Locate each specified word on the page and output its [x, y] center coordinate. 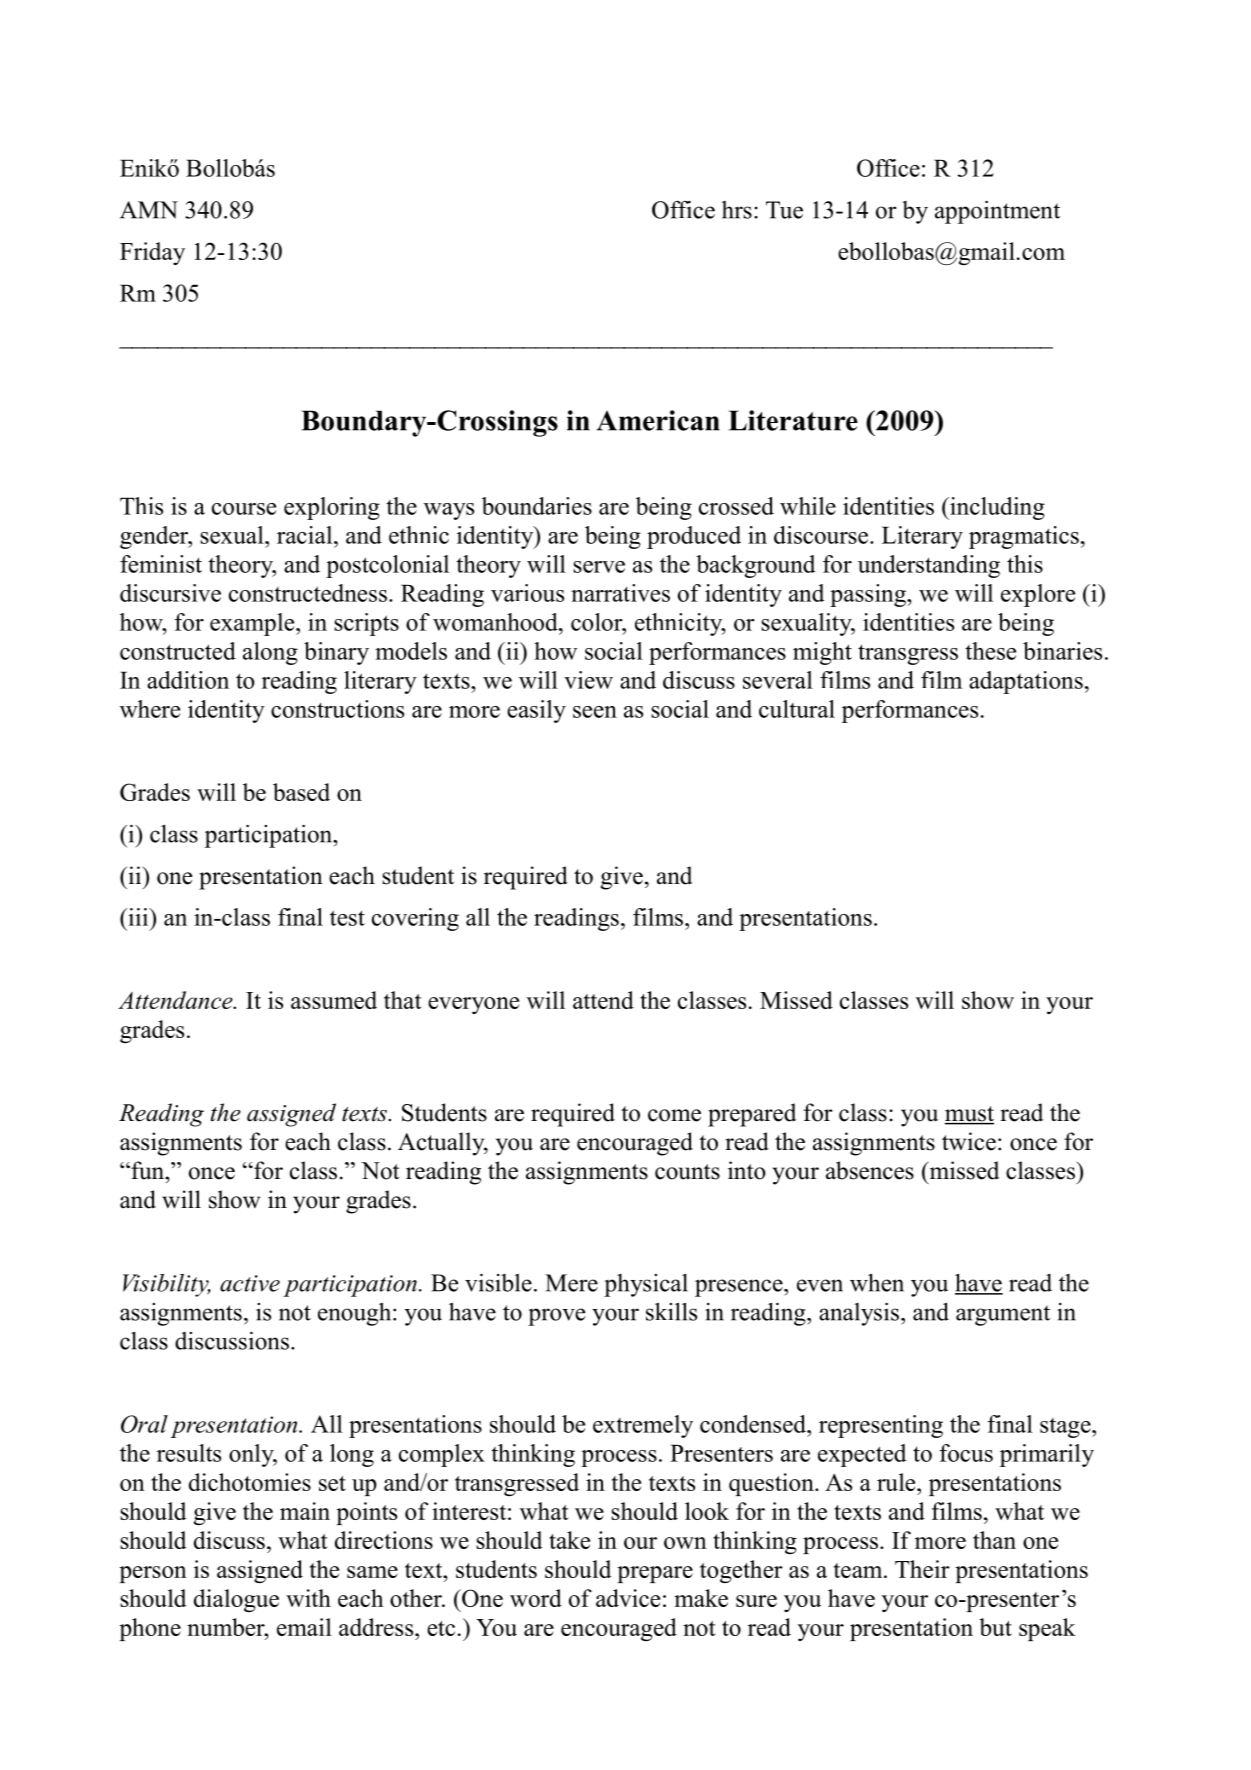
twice [969, 1141]
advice [628, 1598]
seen [595, 712]
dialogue [236, 1600]
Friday [152, 253]
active [250, 1283]
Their [922, 1569]
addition [188, 680]
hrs [737, 210]
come [674, 1115]
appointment [997, 212]
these [990, 651]
